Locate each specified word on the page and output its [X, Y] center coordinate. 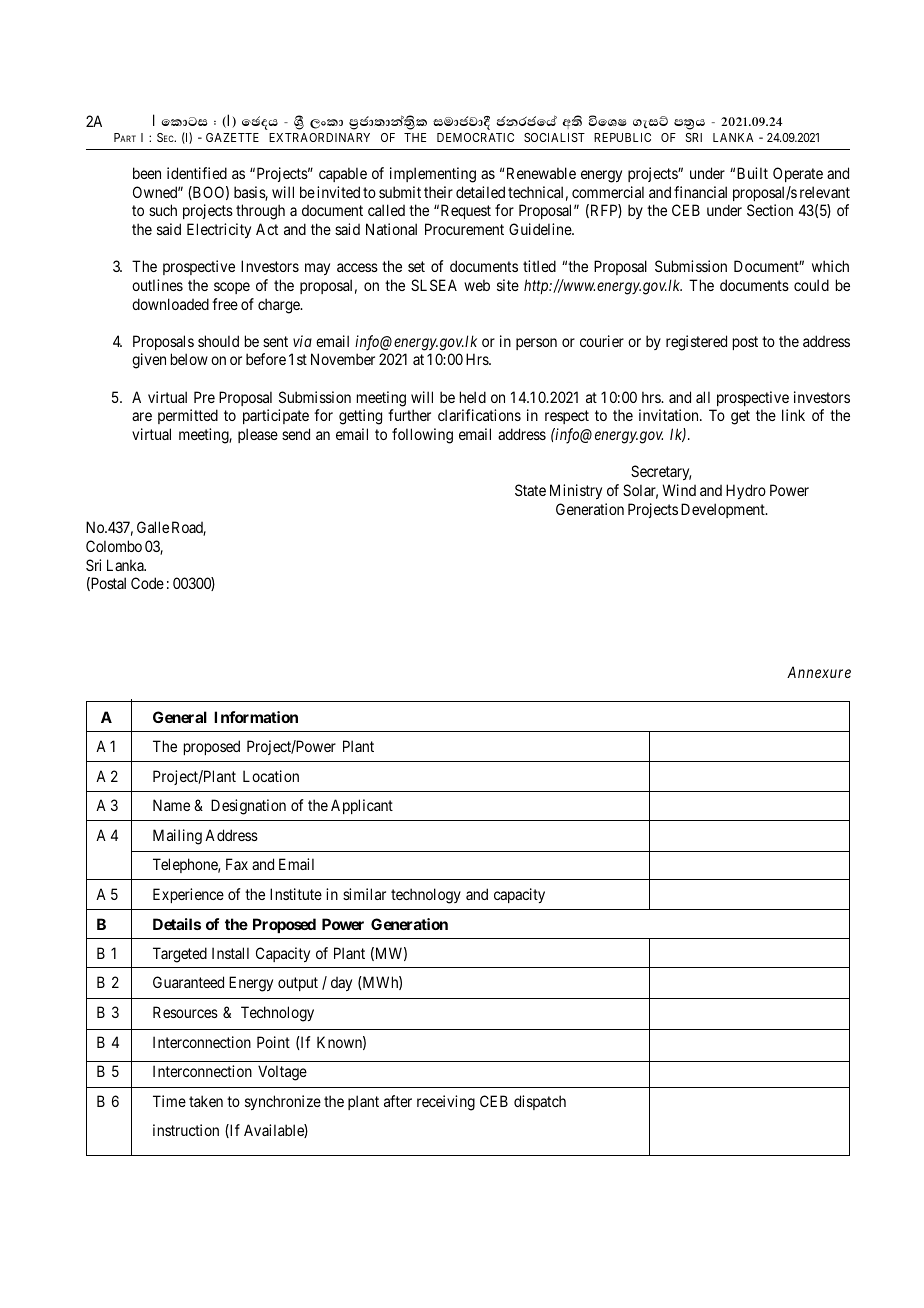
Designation [248, 807]
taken [206, 1101]
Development [724, 510]
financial [700, 192]
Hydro [746, 491]
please [258, 435]
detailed [480, 192]
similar [364, 894]
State [530, 490]
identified [197, 173]
